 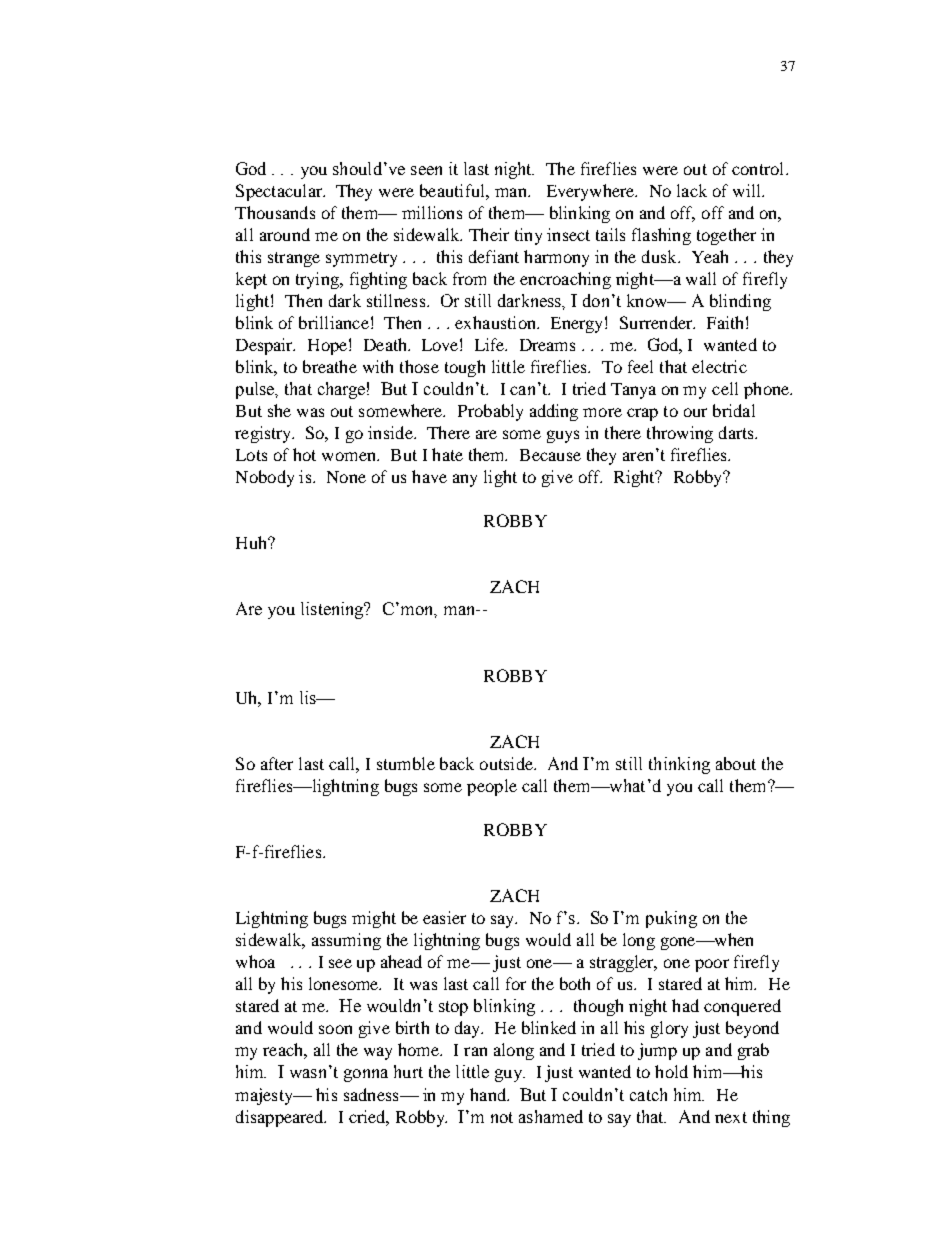 What do you see at coordinates (692, 190) in the page?
I see `lack` at bounding box center [692, 190].
